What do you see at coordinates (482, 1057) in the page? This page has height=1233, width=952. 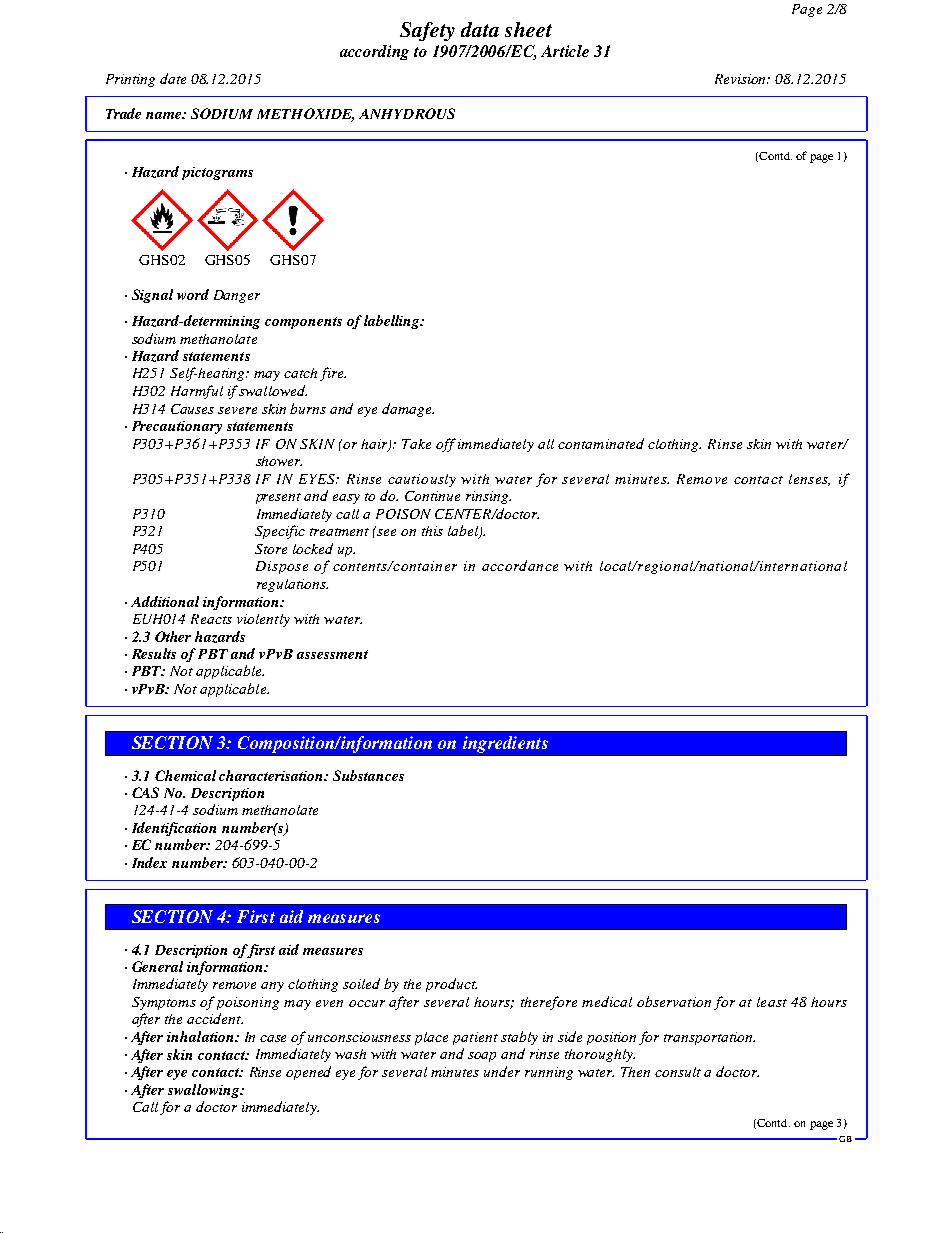 I see `soap` at bounding box center [482, 1057].
